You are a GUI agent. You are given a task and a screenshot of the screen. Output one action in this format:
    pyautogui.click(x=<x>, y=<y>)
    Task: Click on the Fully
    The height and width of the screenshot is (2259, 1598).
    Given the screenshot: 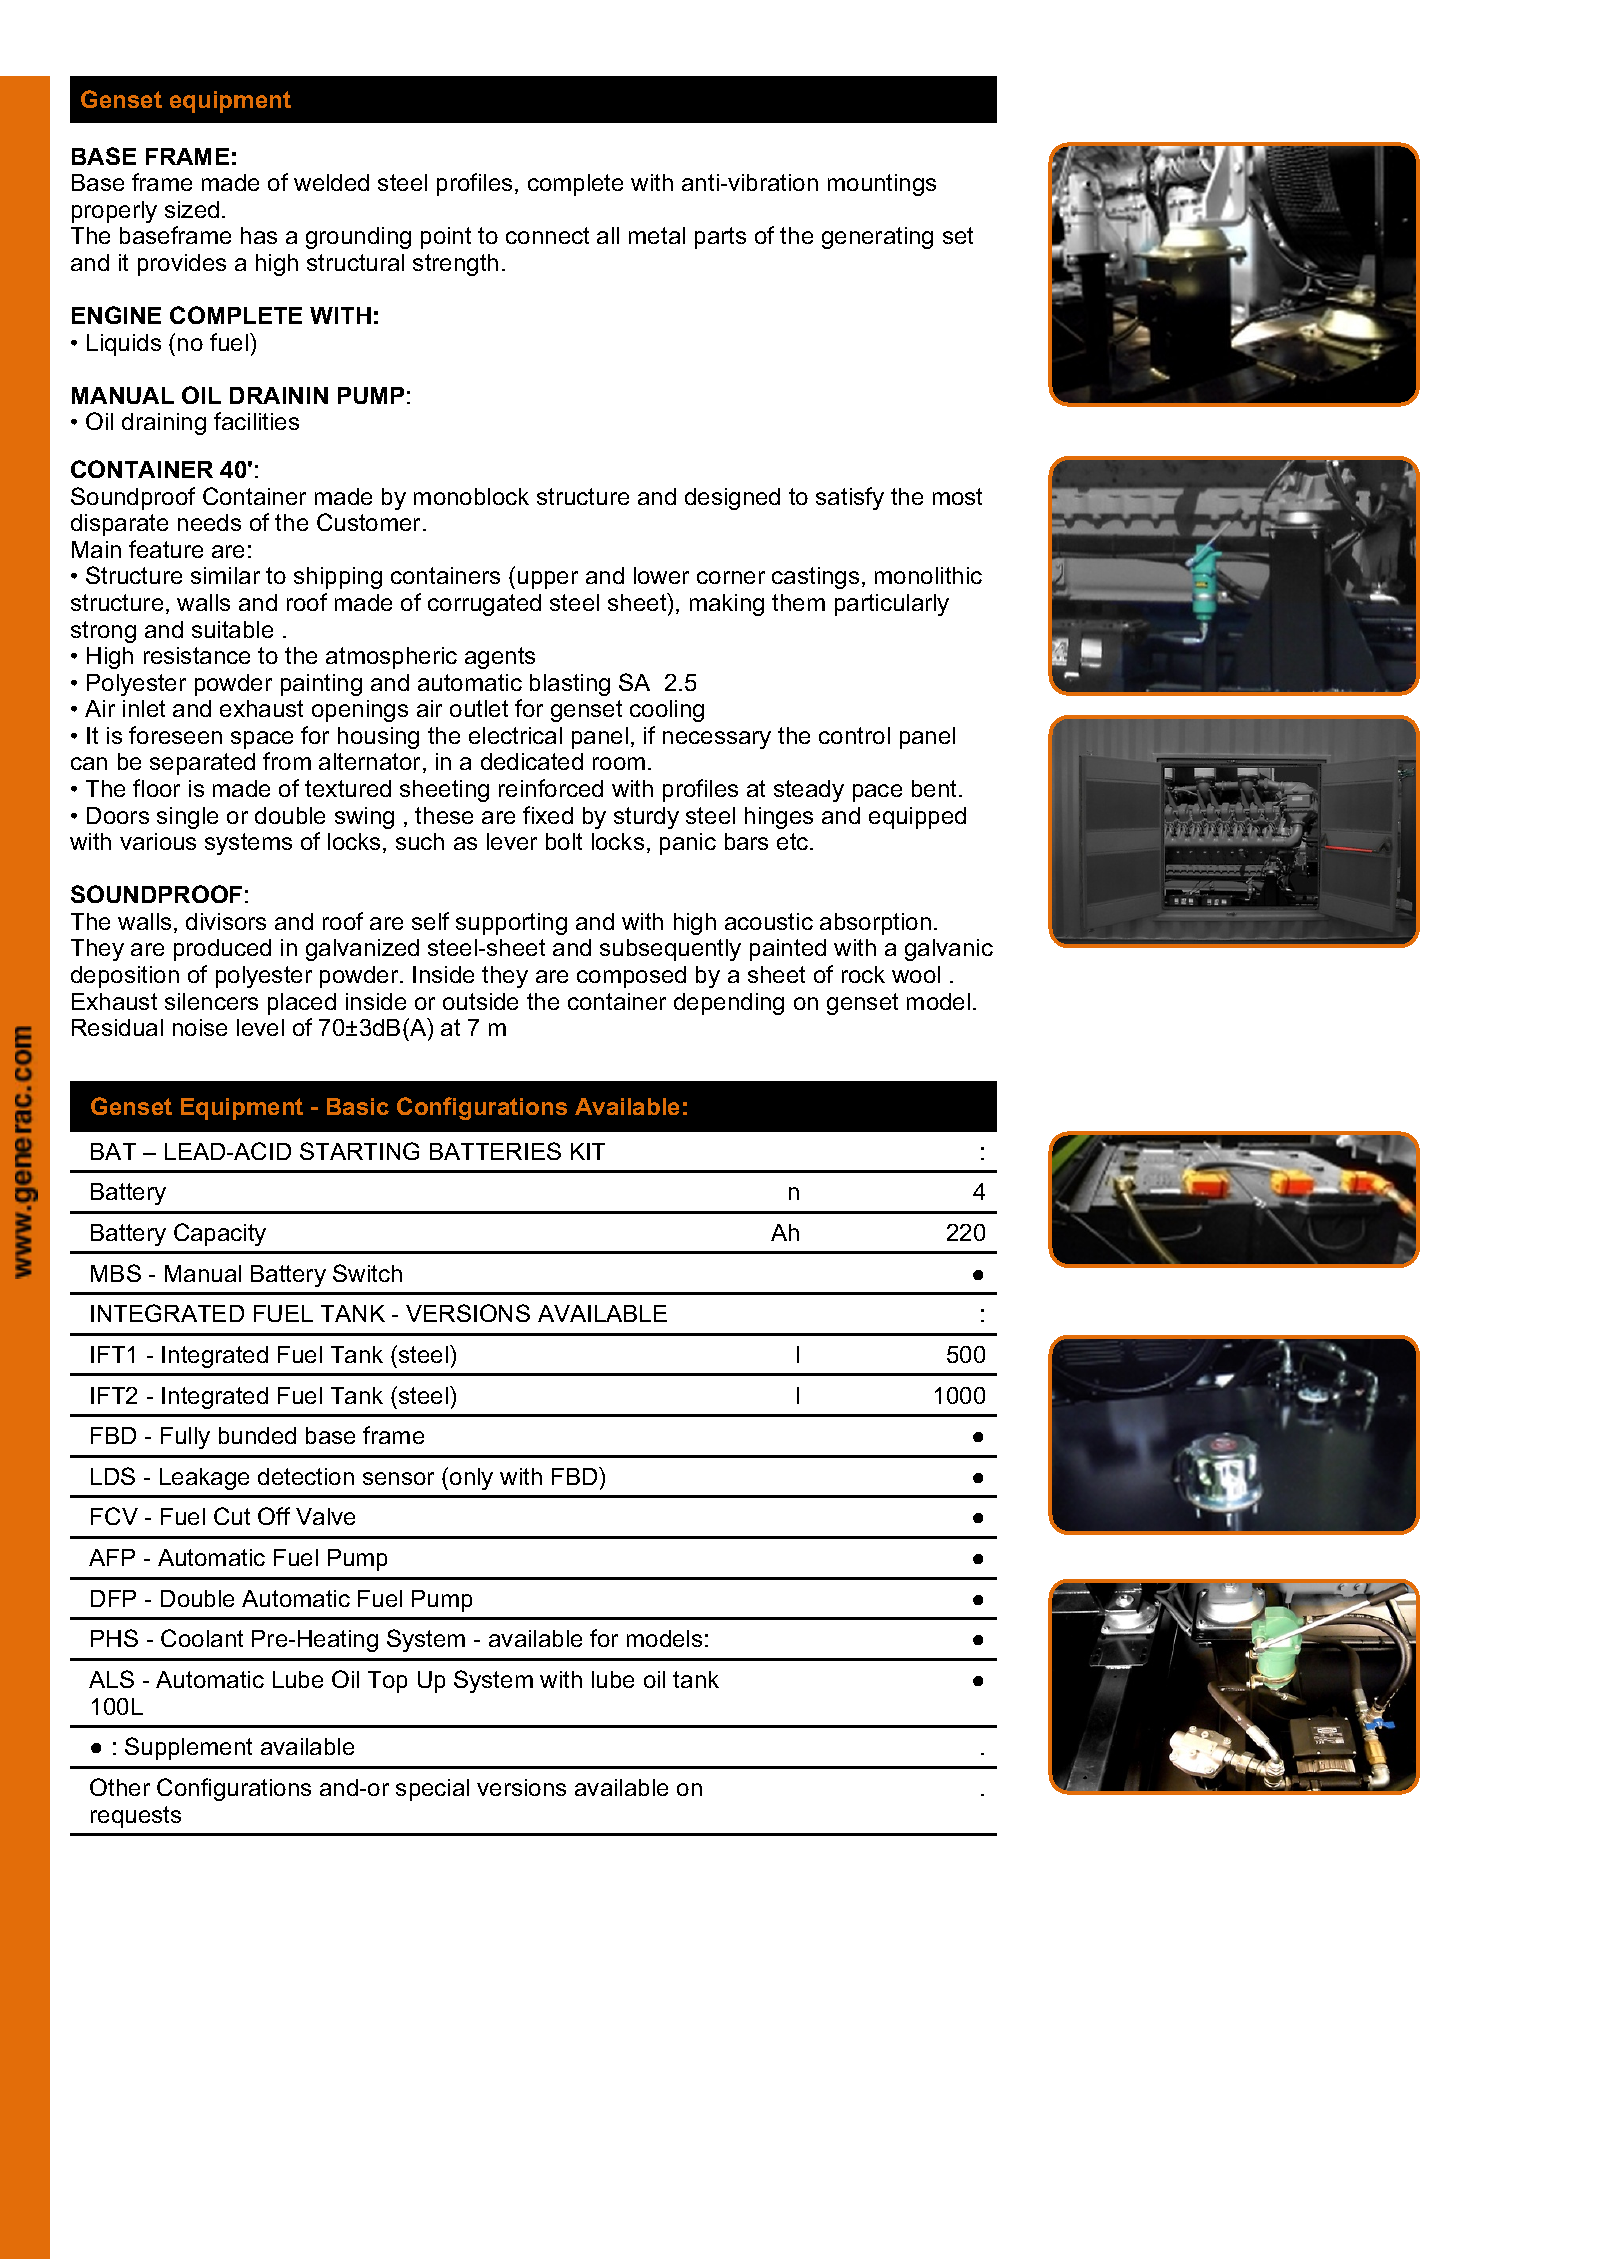 What is the action you would take?
    pyautogui.click(x=185, y=1438)
